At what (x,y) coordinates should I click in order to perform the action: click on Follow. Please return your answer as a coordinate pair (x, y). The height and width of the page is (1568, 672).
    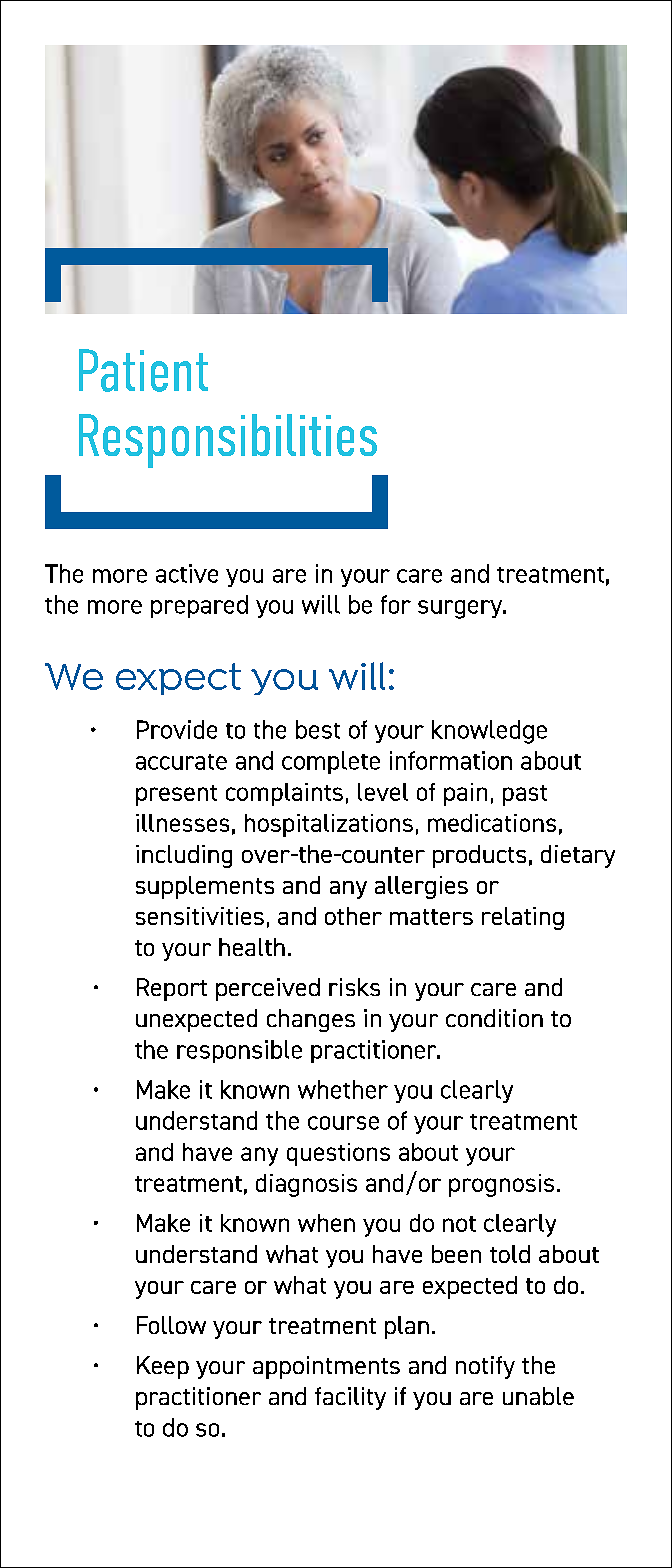
    Looking at the image, I should click on (171, 1325).
